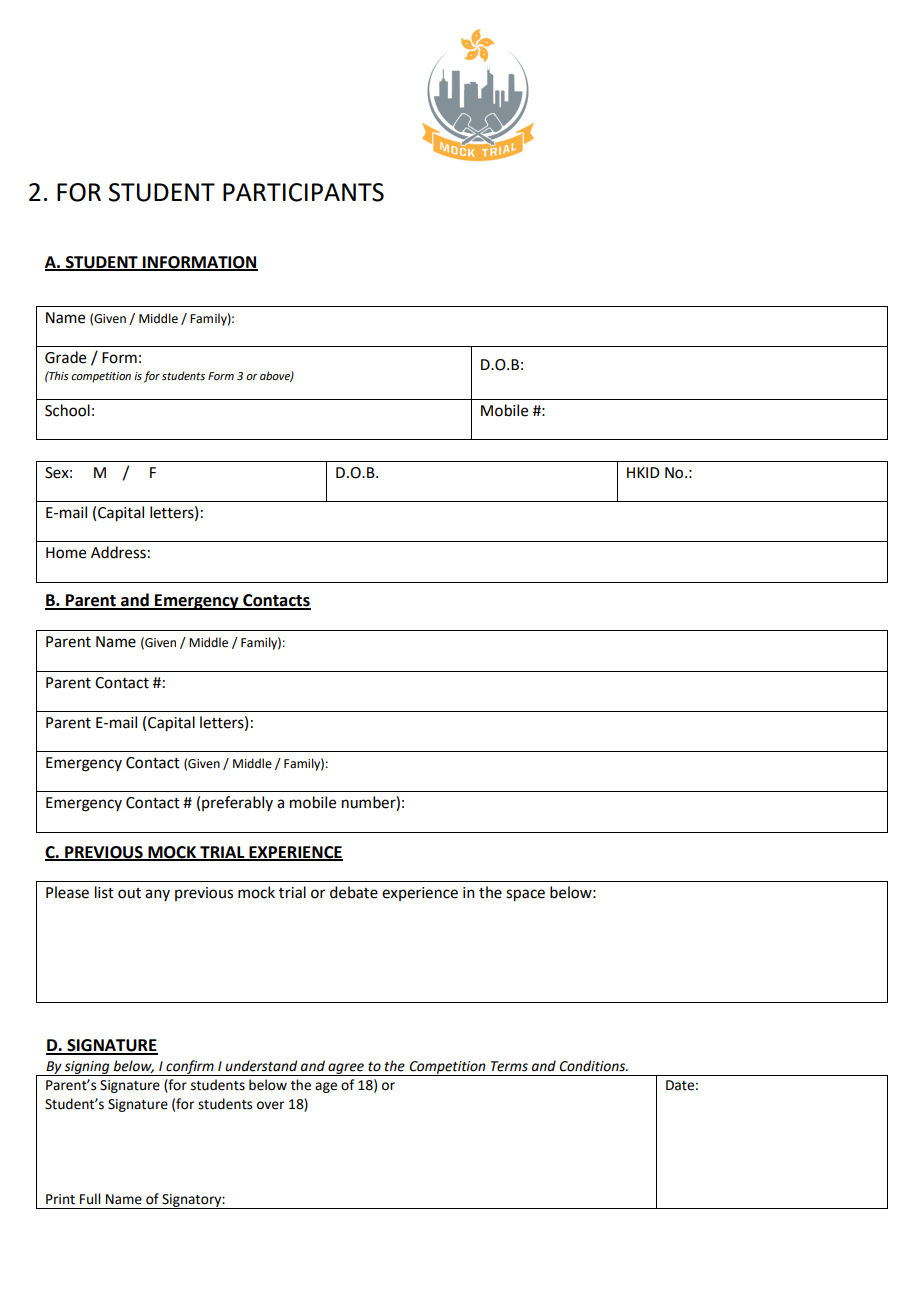  Describe the element at coordinates (237, 803) in the screenshot. I see `preferably` at that location.
